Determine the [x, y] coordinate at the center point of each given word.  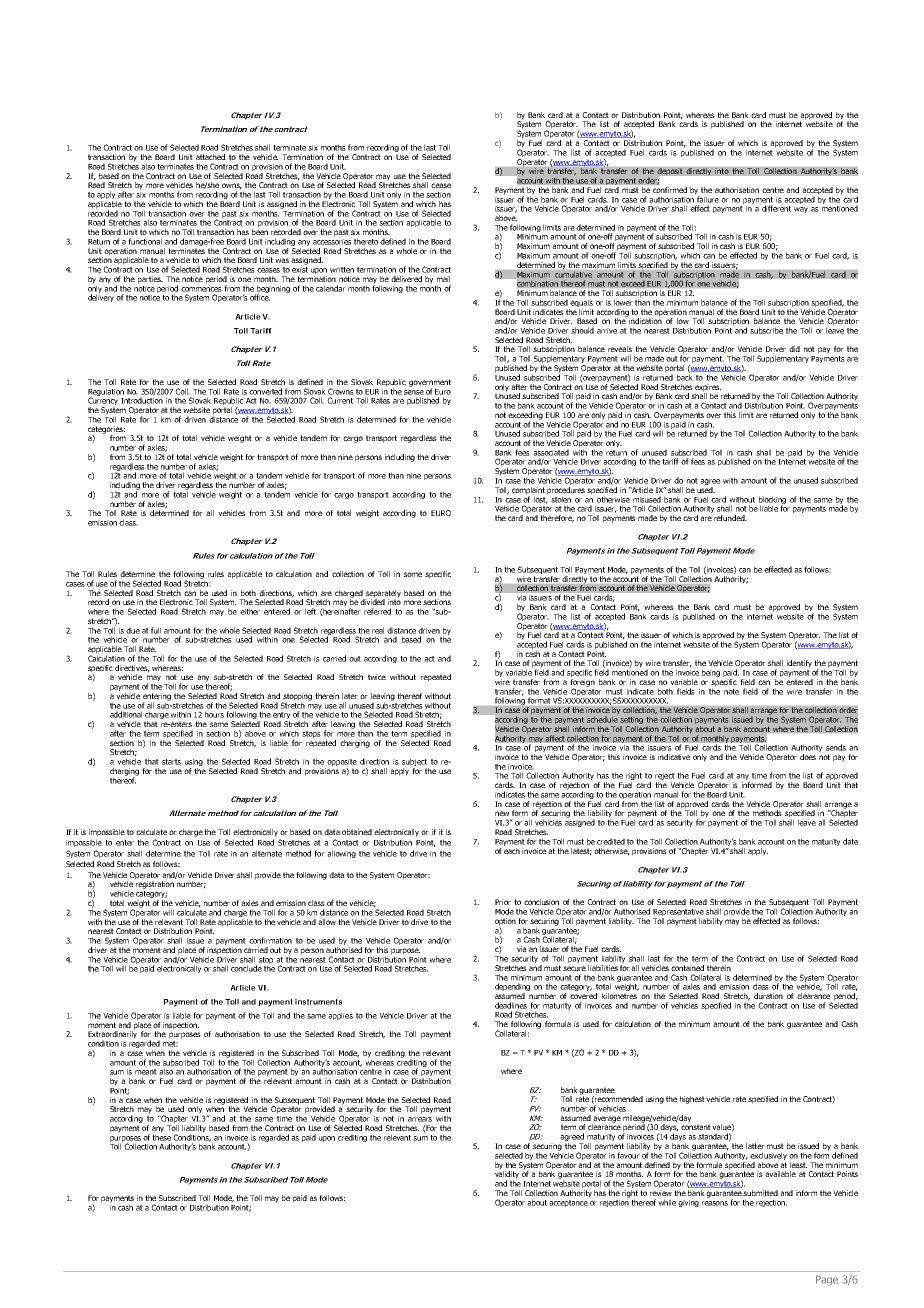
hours [214, 714]
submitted [760, 1193]
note [731, 692]
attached [210, 157]
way [801, 210]
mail [443, 279]
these [161, 1136]
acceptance [569, 1202]
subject [415, 763]
